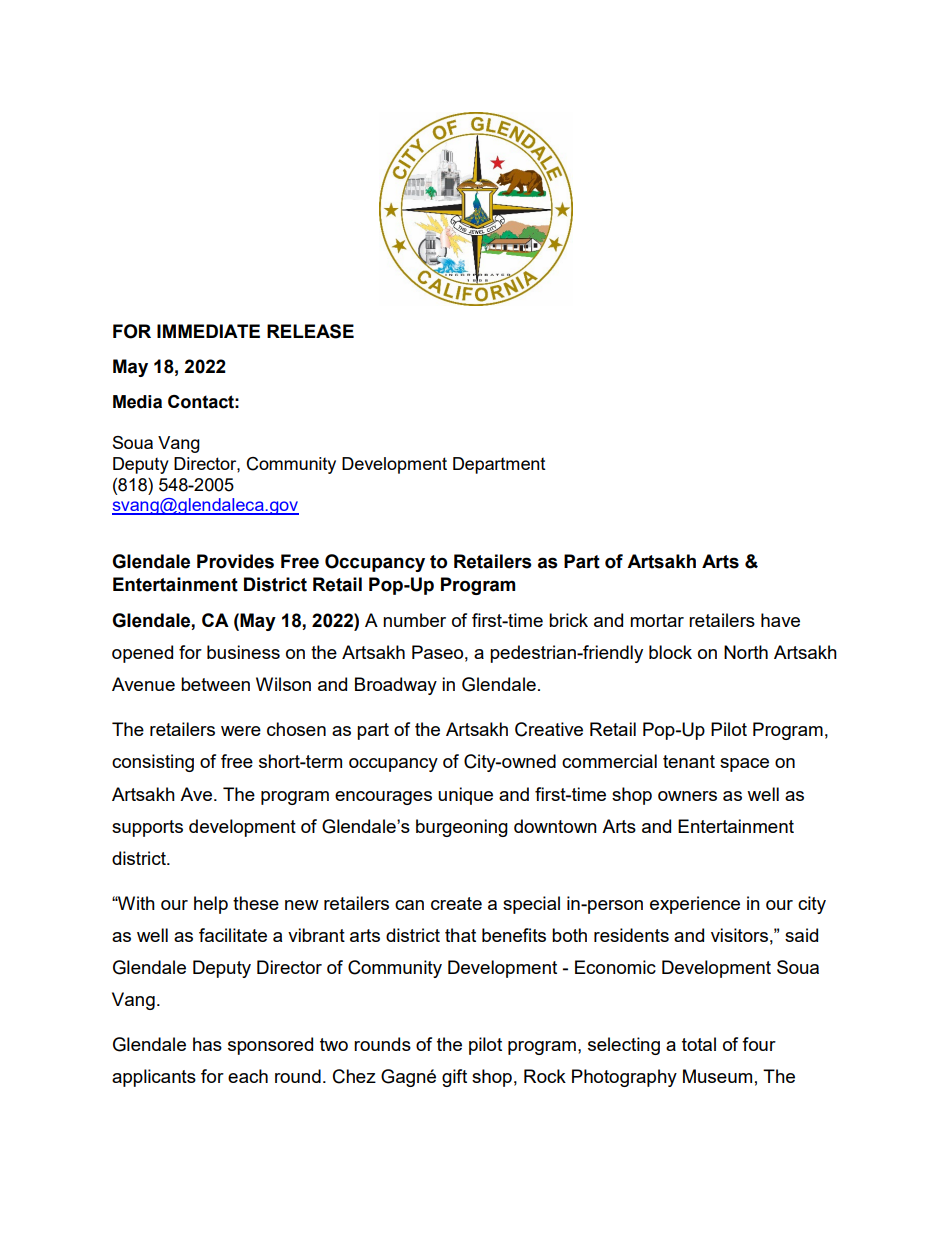  What do you see at coordinates (396, 686) in the screenshot?
I see `Broadway` at bounding box center [396, 686].
